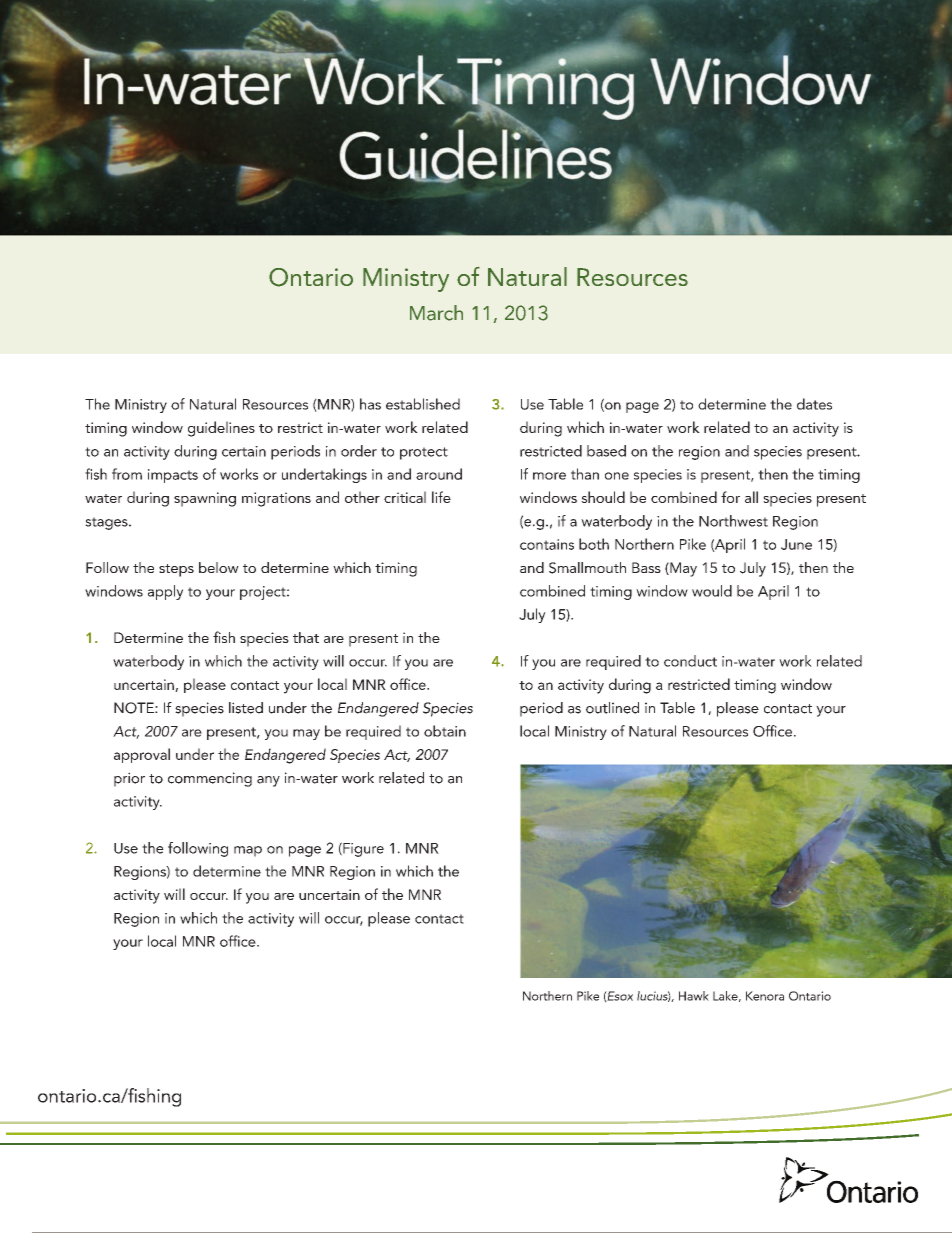 This document has height=1233, width=952. Describe the element at coordinates (248, 851) in the document. I see `map` at that location.
